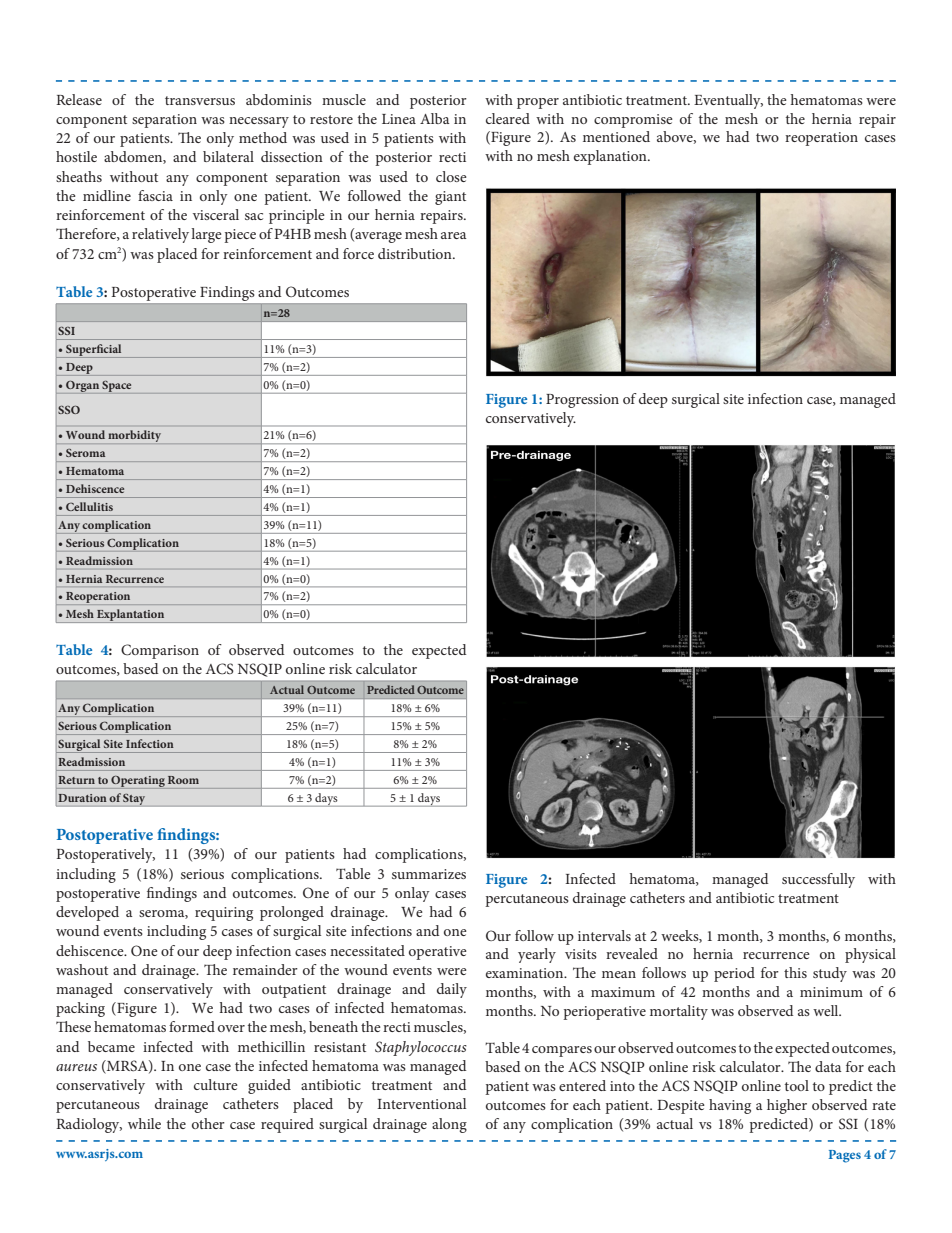  What do you see at coordinates (200, 100) in the screenshot?
I see `transversus` at bounding box center [200, 100].
